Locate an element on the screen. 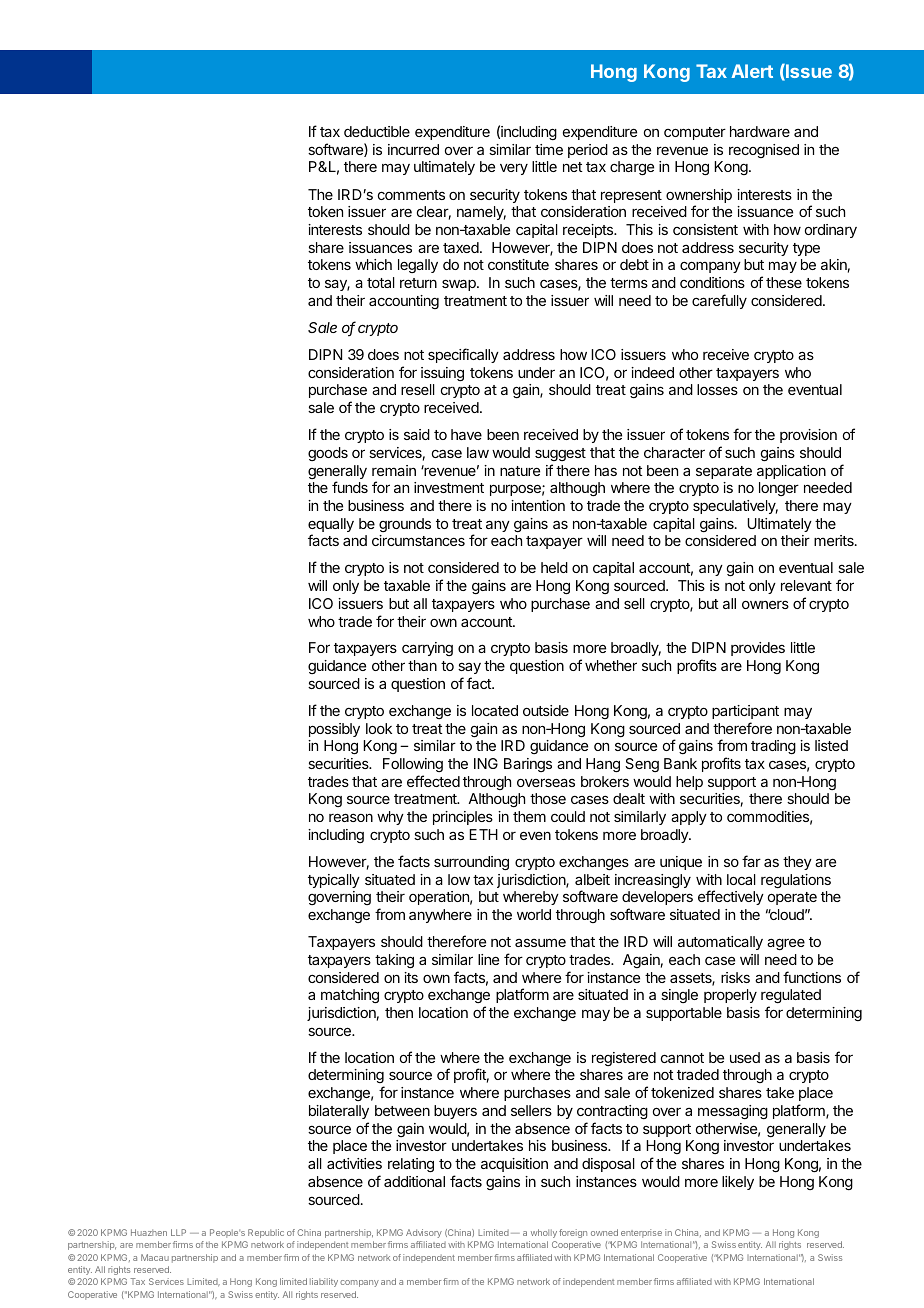 The width and height of the screenshot is (924, 1308). wholly is located at coordinates (544, 1233).
